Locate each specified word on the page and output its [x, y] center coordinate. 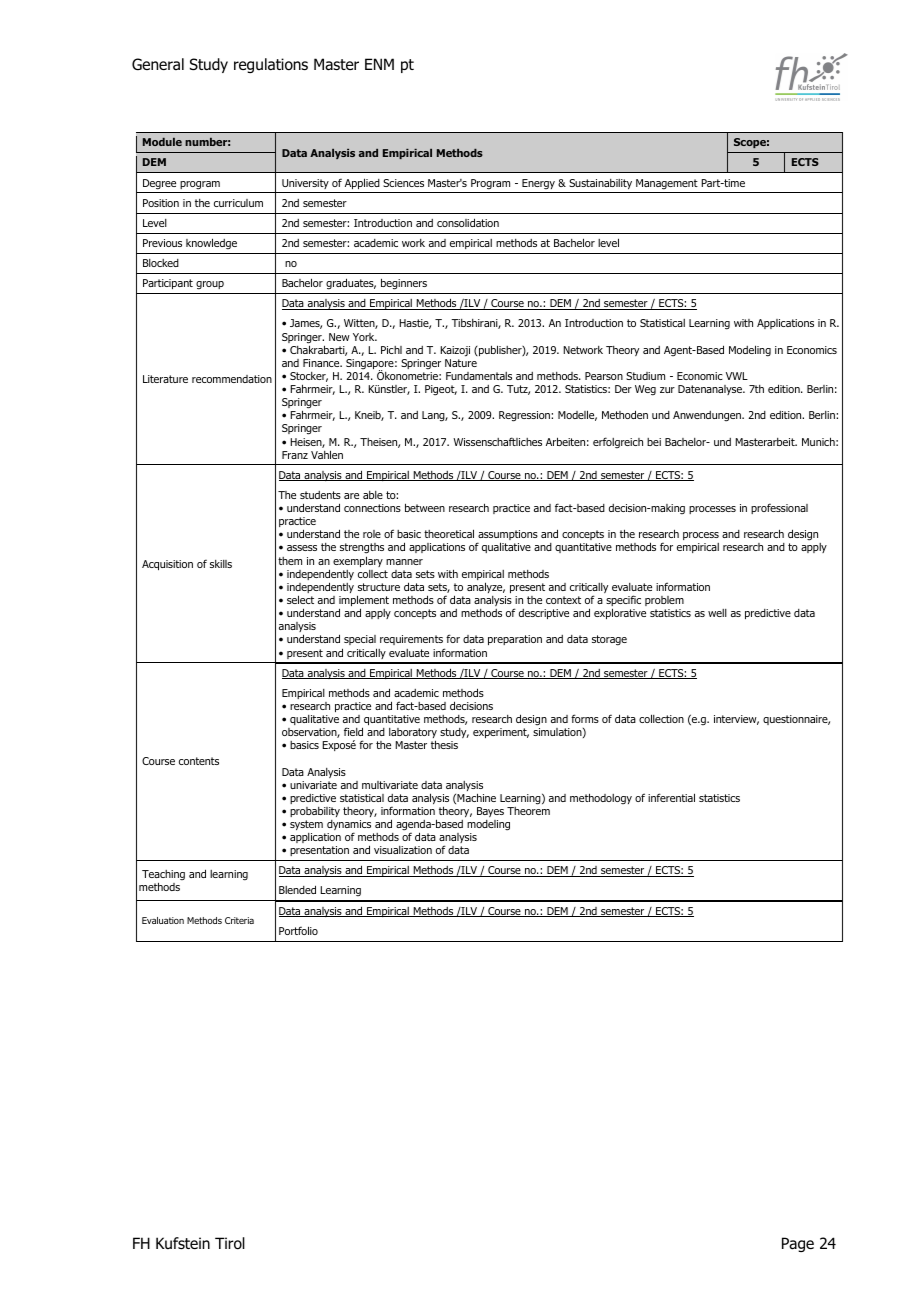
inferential [671, 797]
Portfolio [298, 930]
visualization [403, 850]
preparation [515, 640]
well [717, 613]
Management [667, 184]
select [300, 599]
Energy [538, 184]
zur [667, 390]
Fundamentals [479, 376]
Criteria [239, 920]
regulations [271, 65]
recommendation [232, 379]
